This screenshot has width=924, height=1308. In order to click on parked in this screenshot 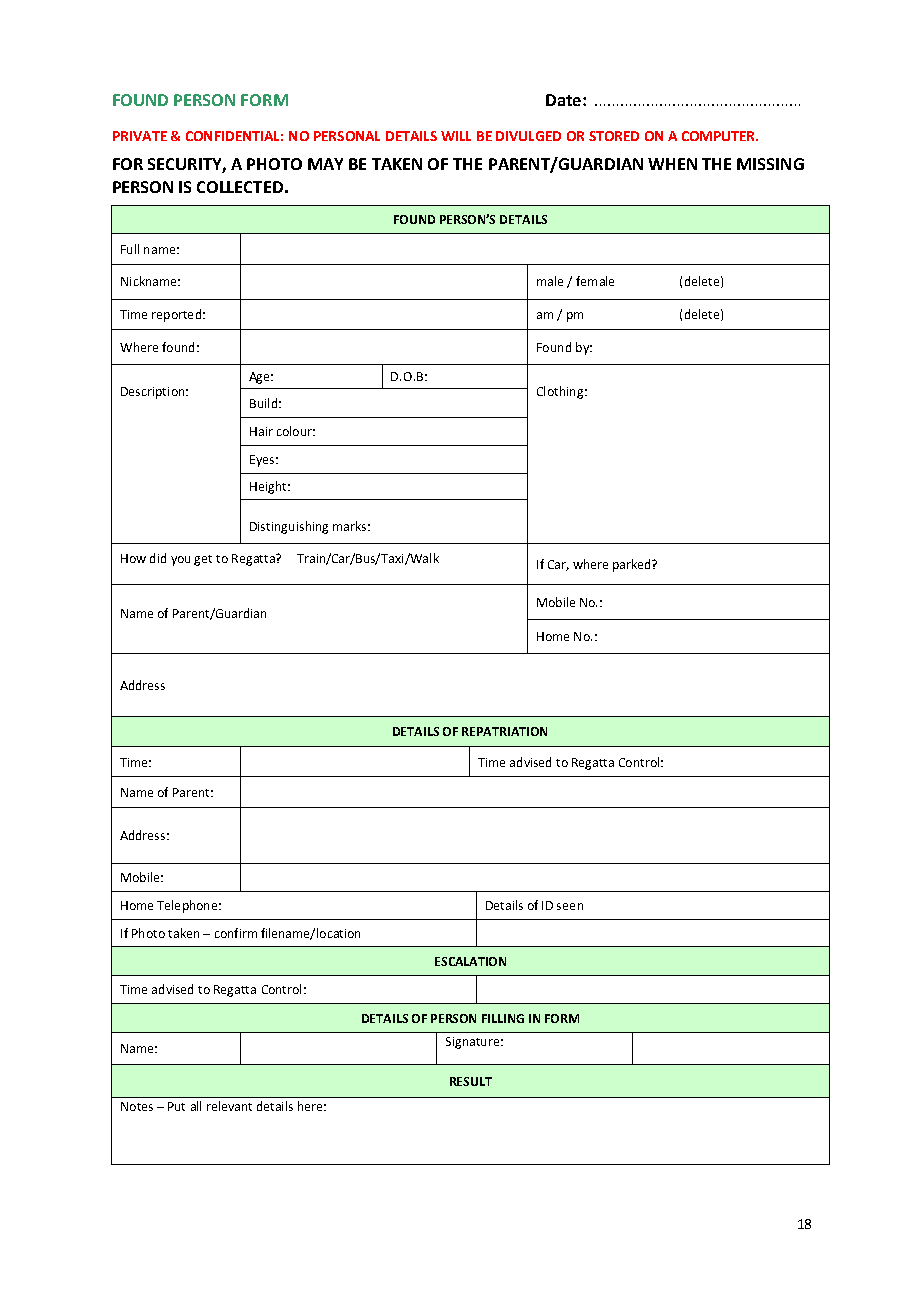, I will do `click(633, 565)`.
